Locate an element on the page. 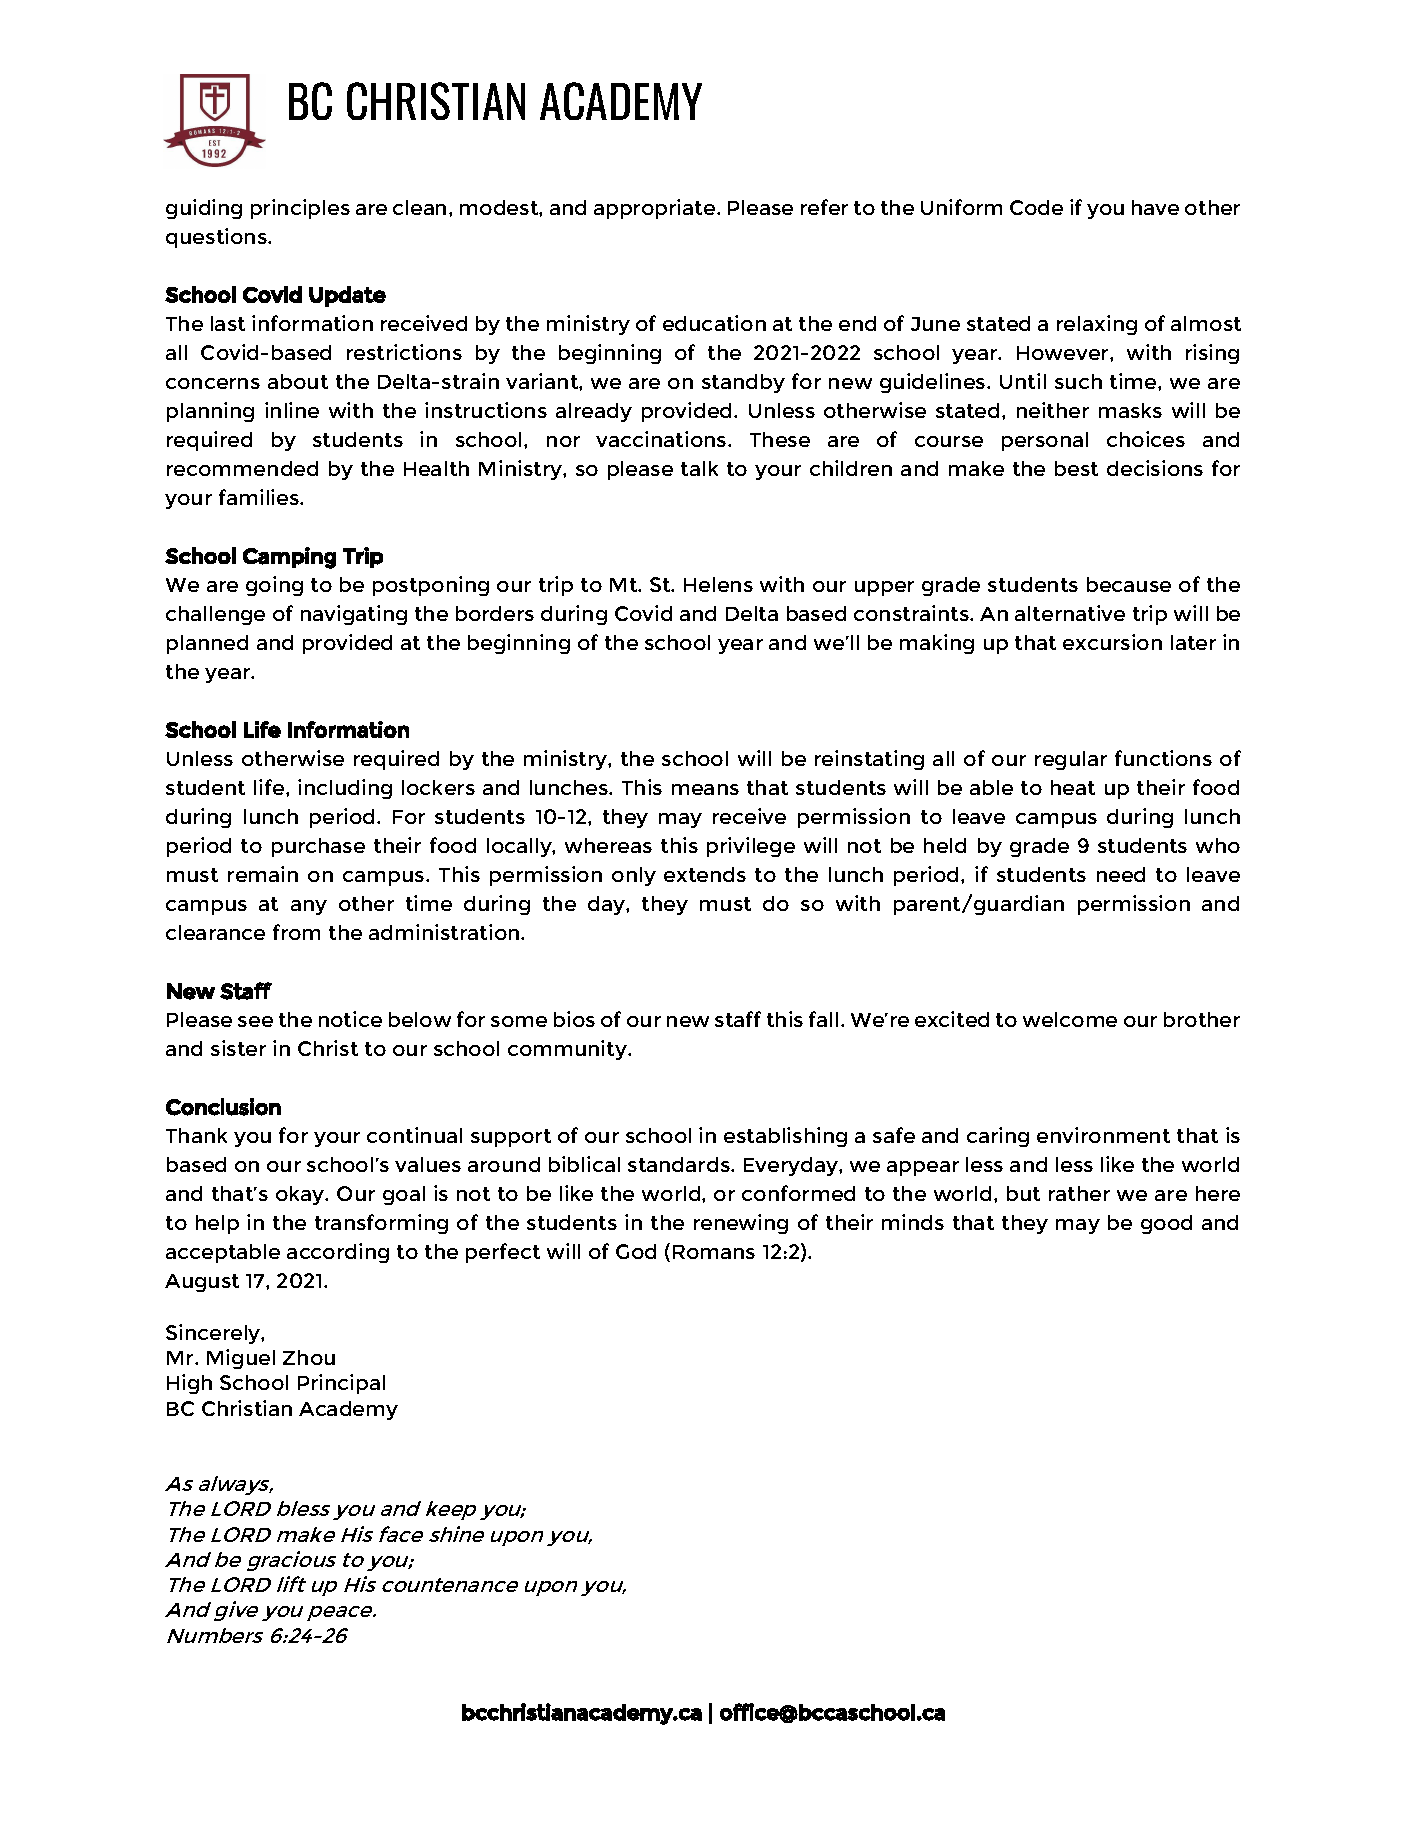 The height and width of the image is (1821, 1407). Helens is located at coordinates (718, 584).
